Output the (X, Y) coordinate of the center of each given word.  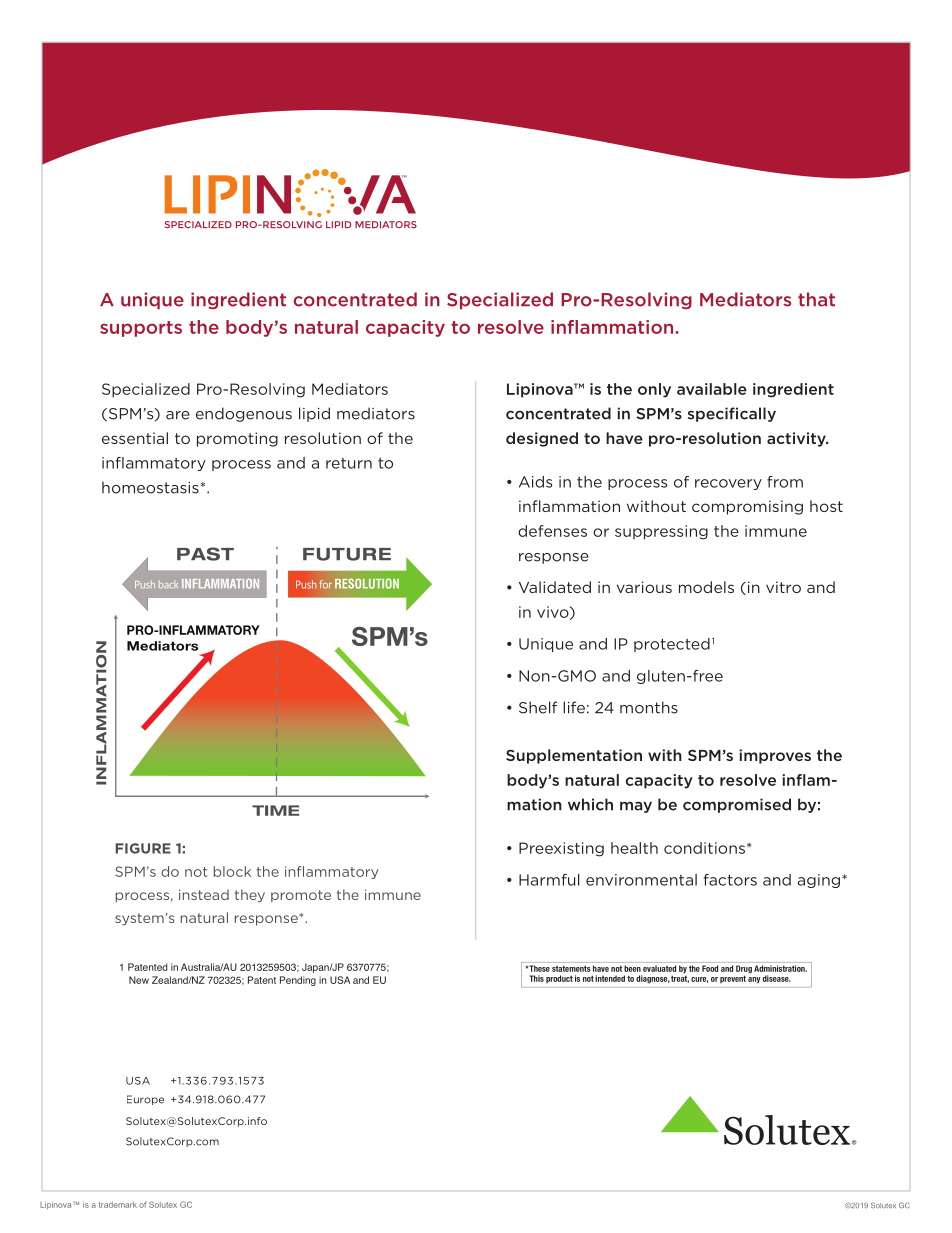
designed (542, 439)
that (816, 299)
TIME (275, 810)
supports (141, 329)
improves (775, 756)
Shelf (538, 707)
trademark (118, 1205)
